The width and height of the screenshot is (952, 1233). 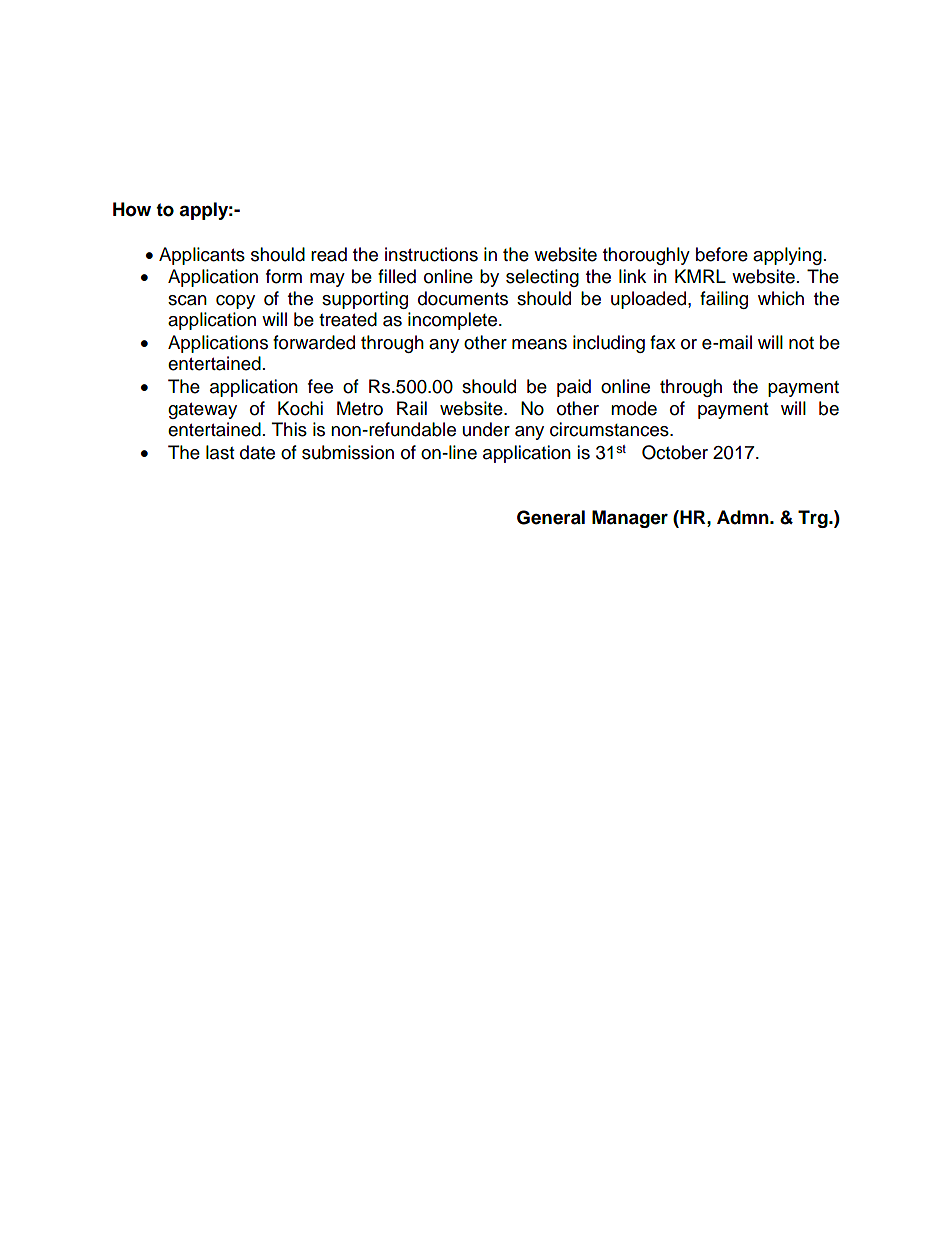 I want to click on Trg, so click(x=814, y=519).
